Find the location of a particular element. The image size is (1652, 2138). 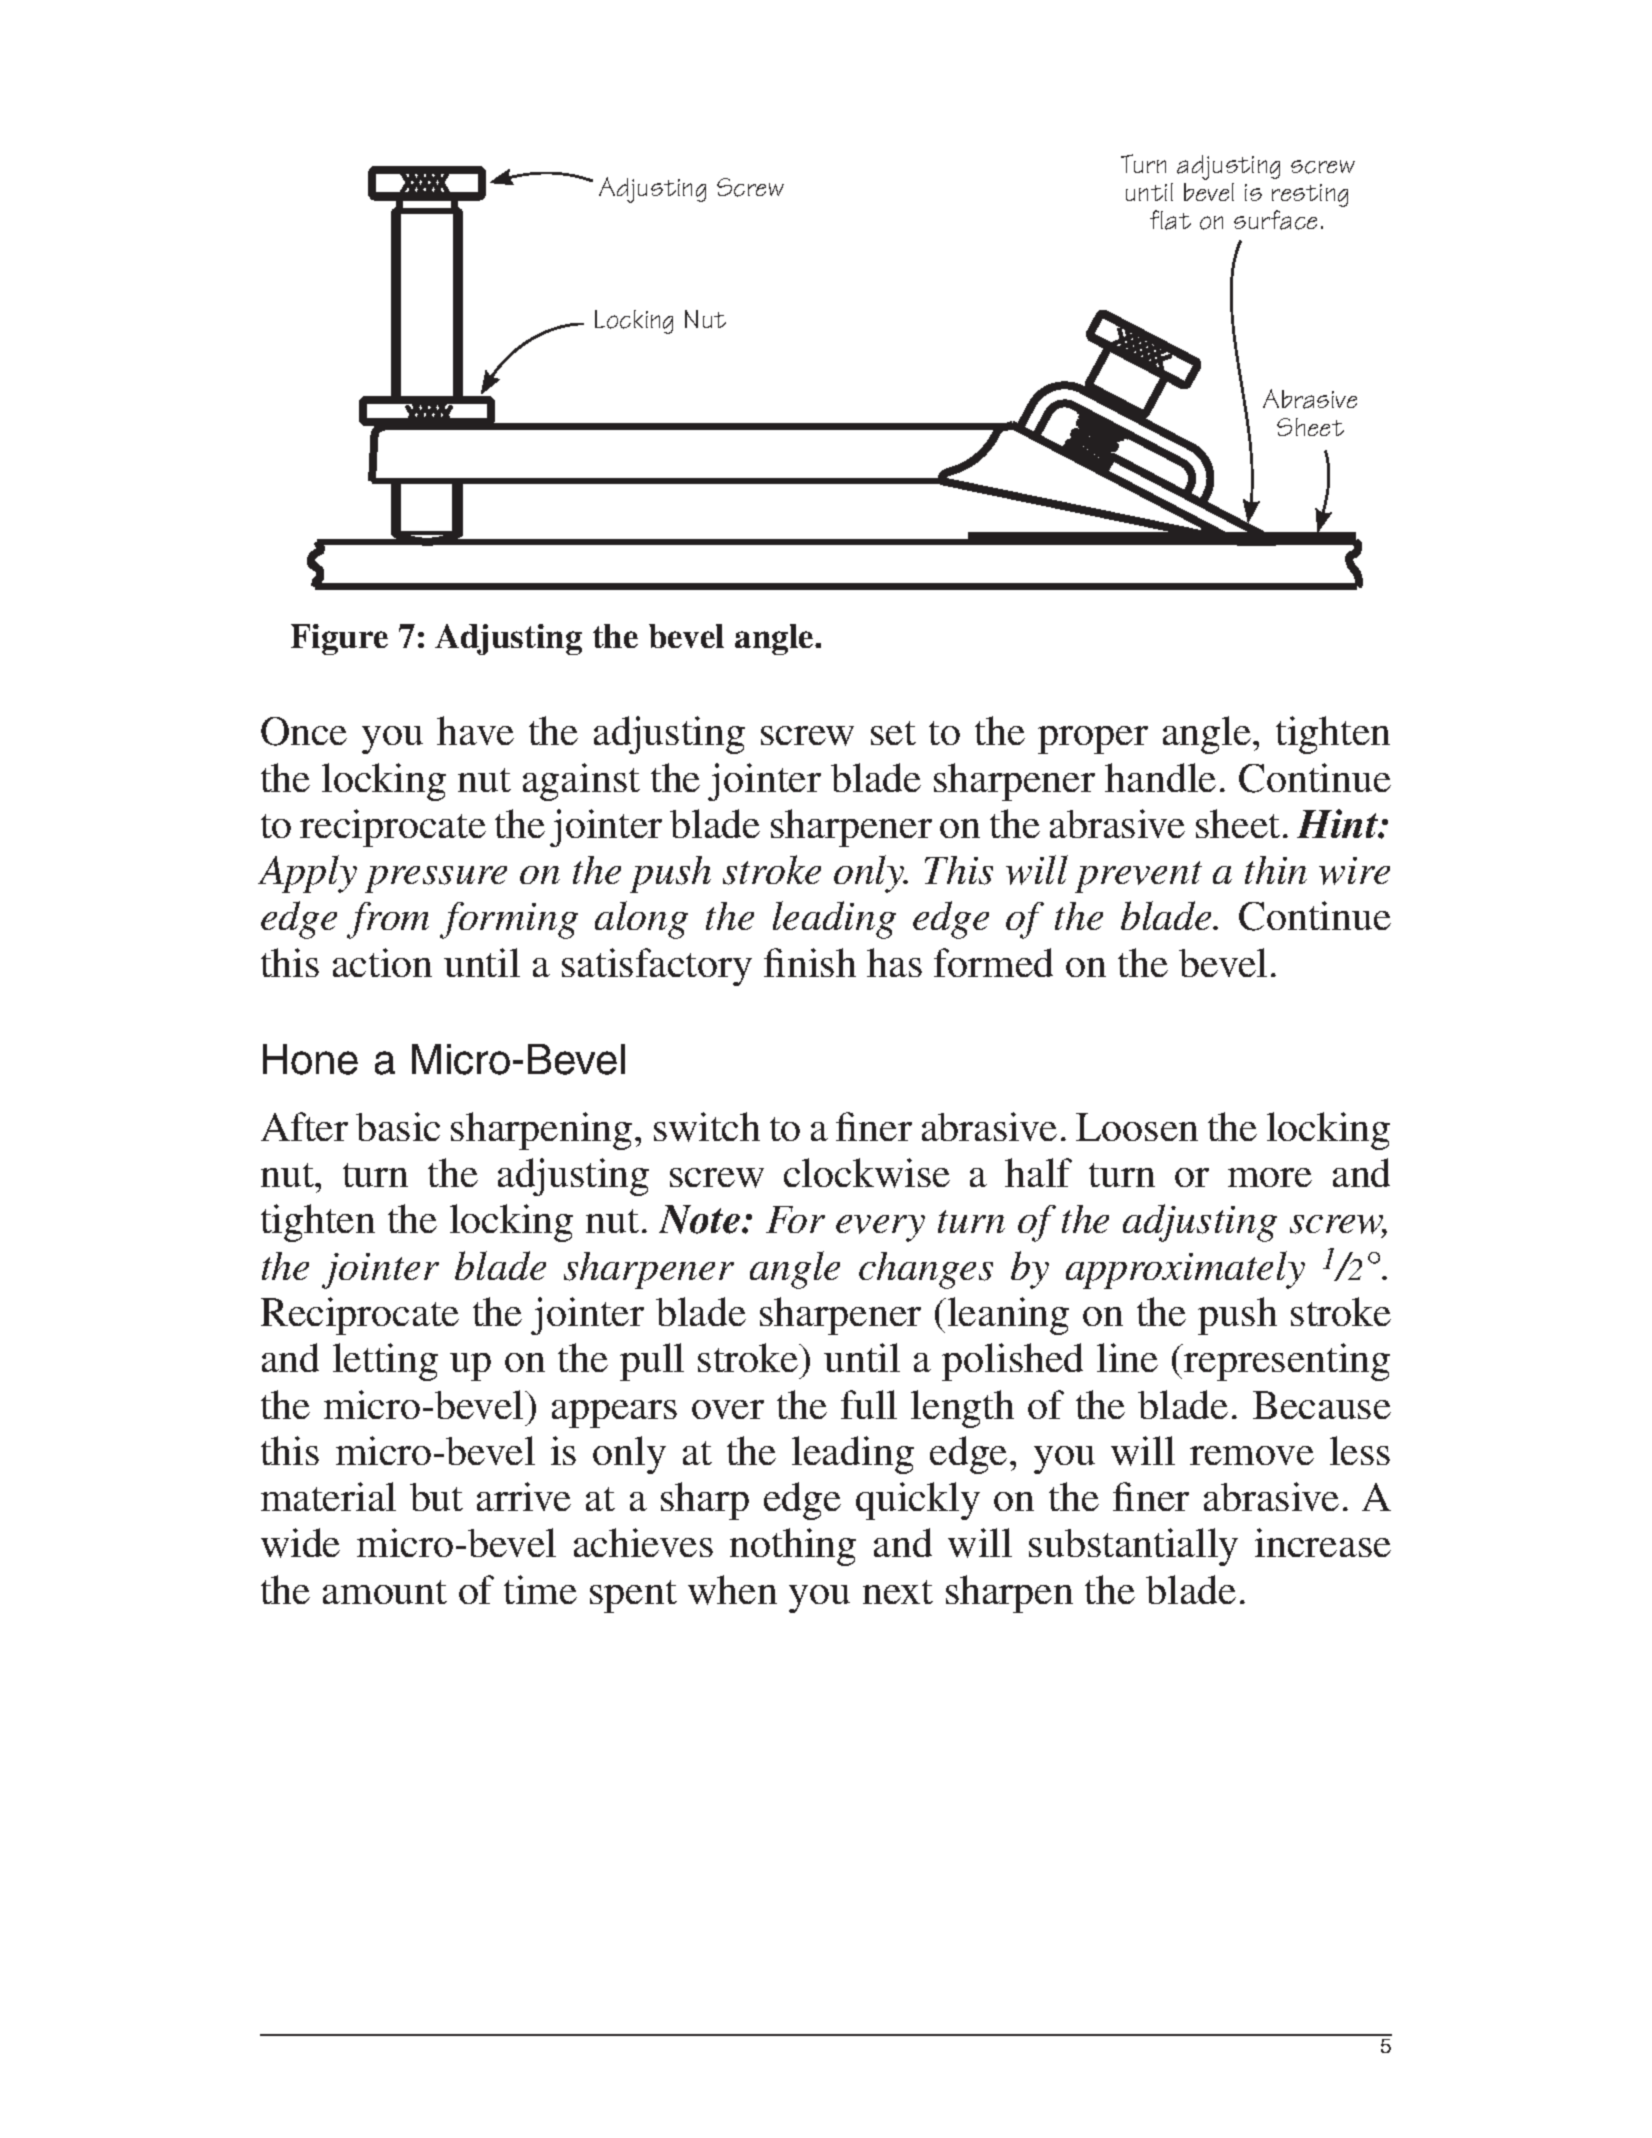

flat is located at coordinates (1170, 220).
